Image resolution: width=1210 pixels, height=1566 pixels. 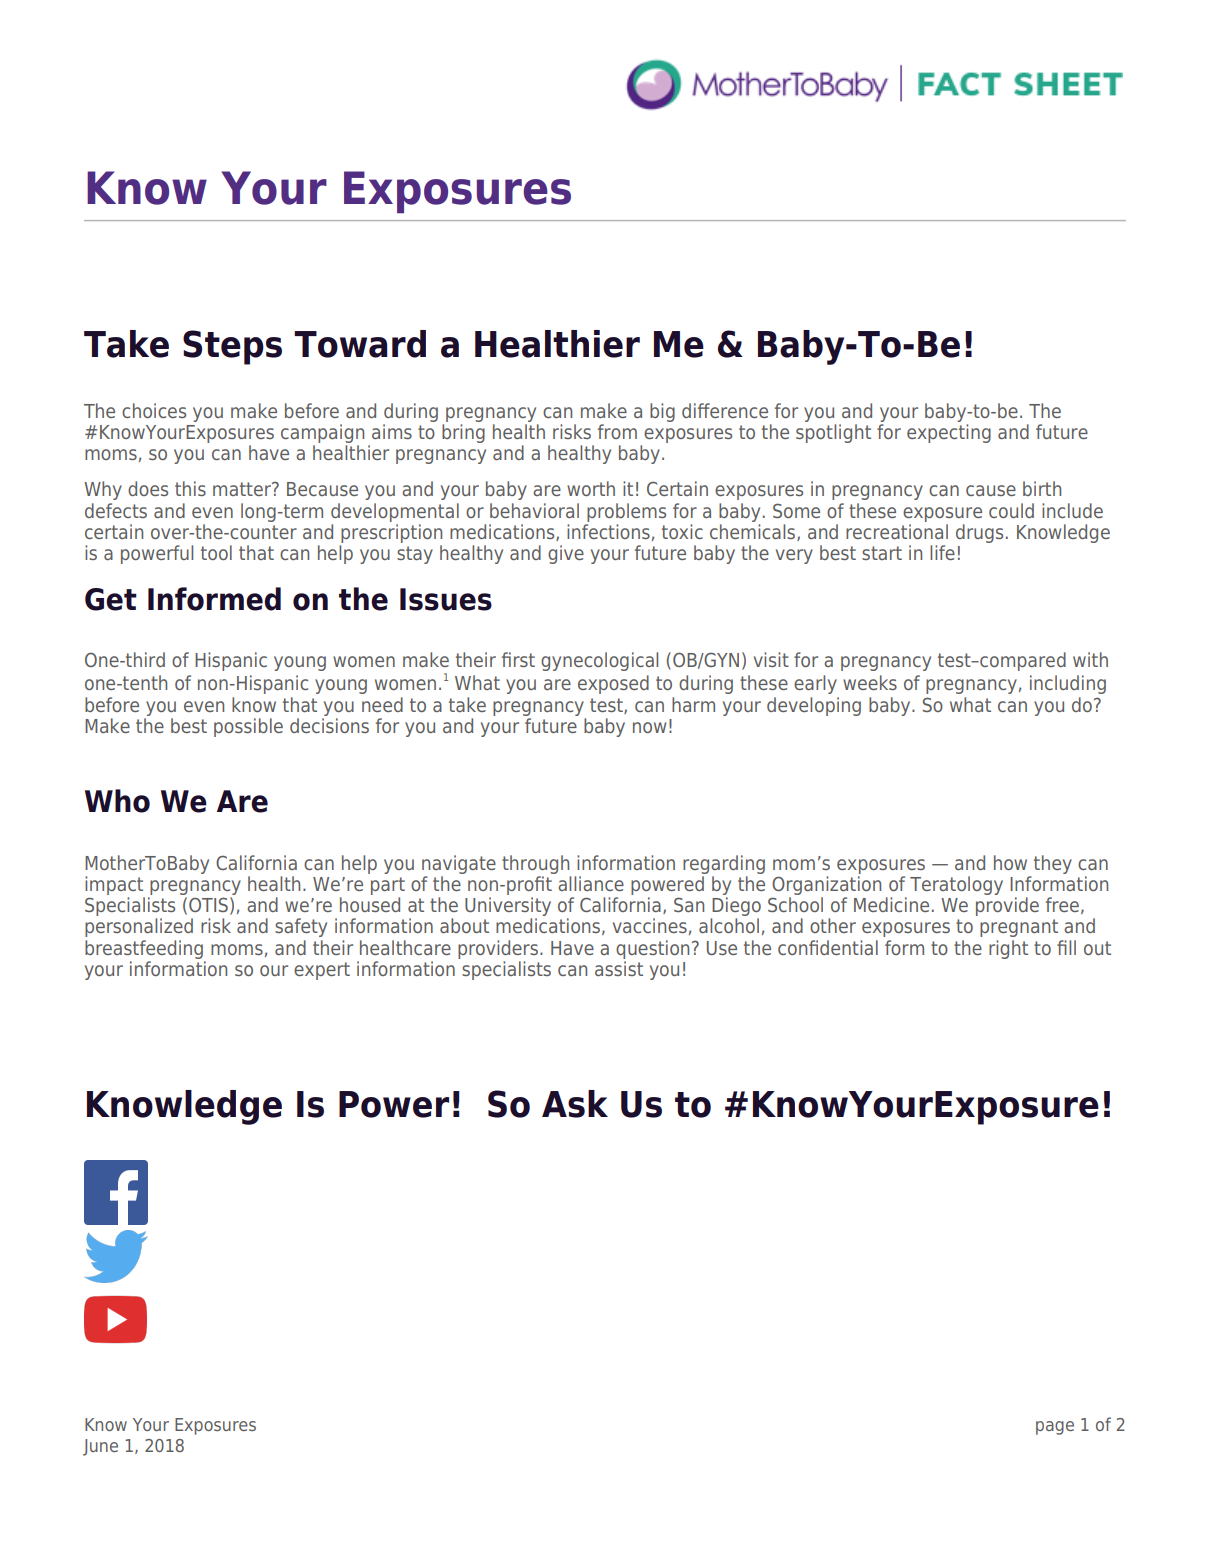 I want to click on expecting, so click(x=949, y=433).
